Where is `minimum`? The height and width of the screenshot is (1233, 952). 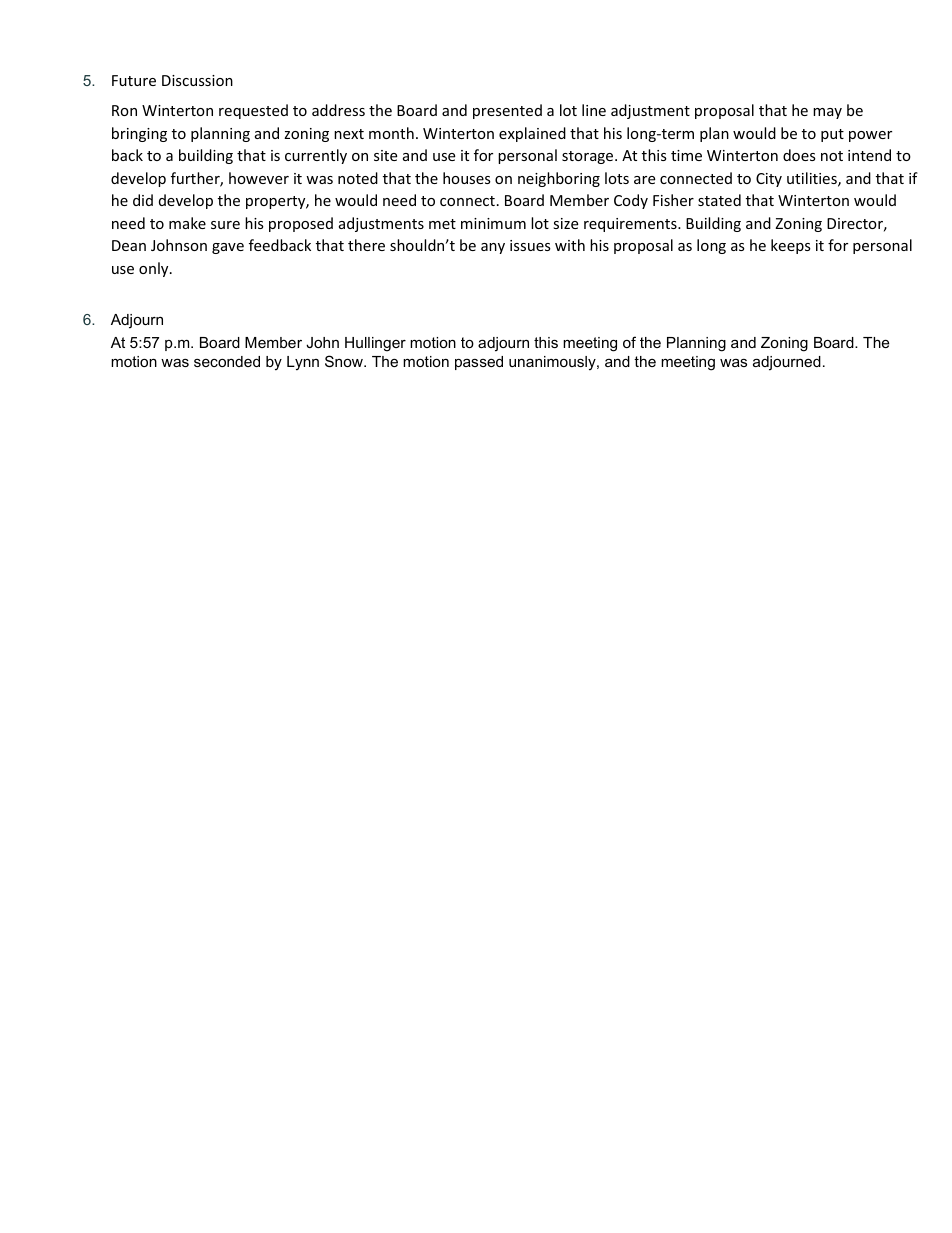 minimum is located at coordinates (493, 223).
